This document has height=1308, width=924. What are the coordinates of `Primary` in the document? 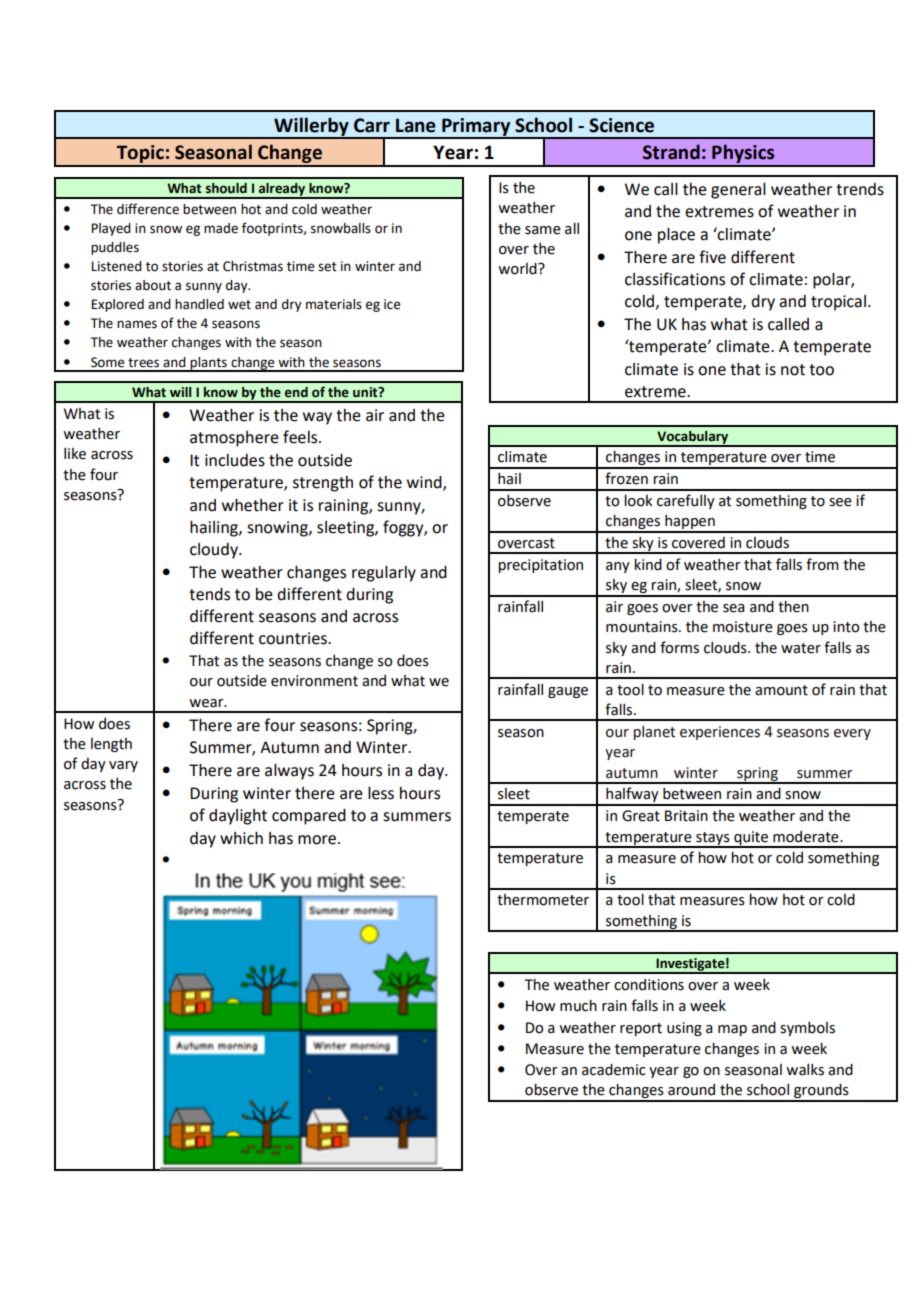 It's located at (476, 128).
